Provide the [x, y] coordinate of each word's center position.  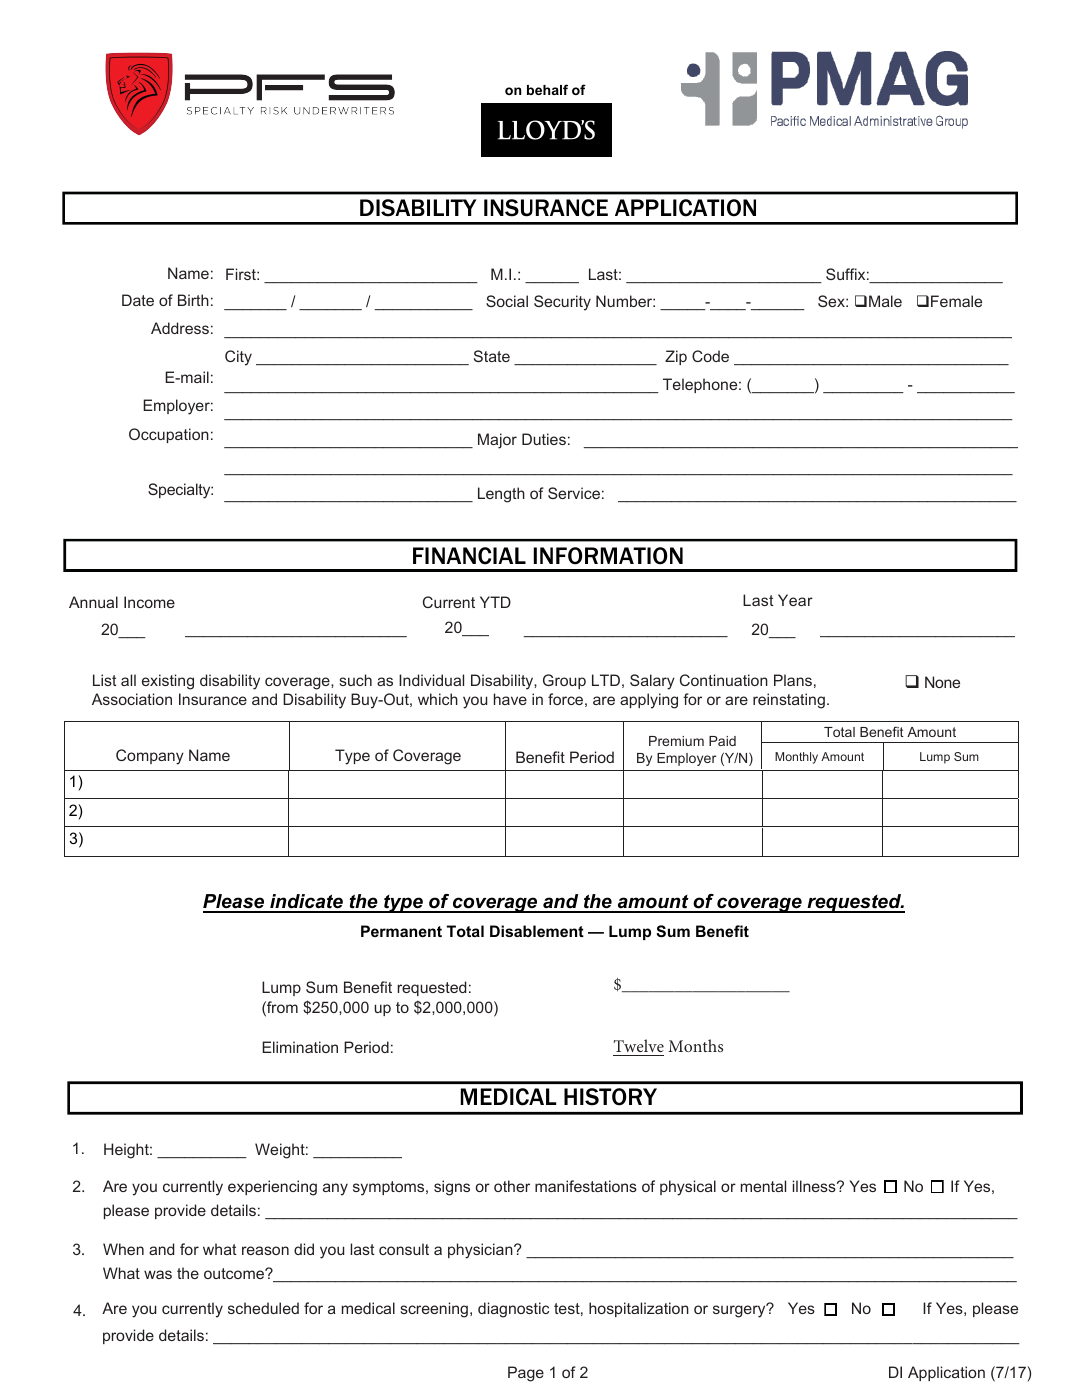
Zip [676, 357]
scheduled [263, 1308]
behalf [547, 89]
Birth [193, 300]
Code [710, 356]
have [510, 699]
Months [695, 1045]
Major [497, 441]
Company [150, 757]
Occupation [169, 435]
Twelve [639, 1045]
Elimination [300, 1047]
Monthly [796, 758]
